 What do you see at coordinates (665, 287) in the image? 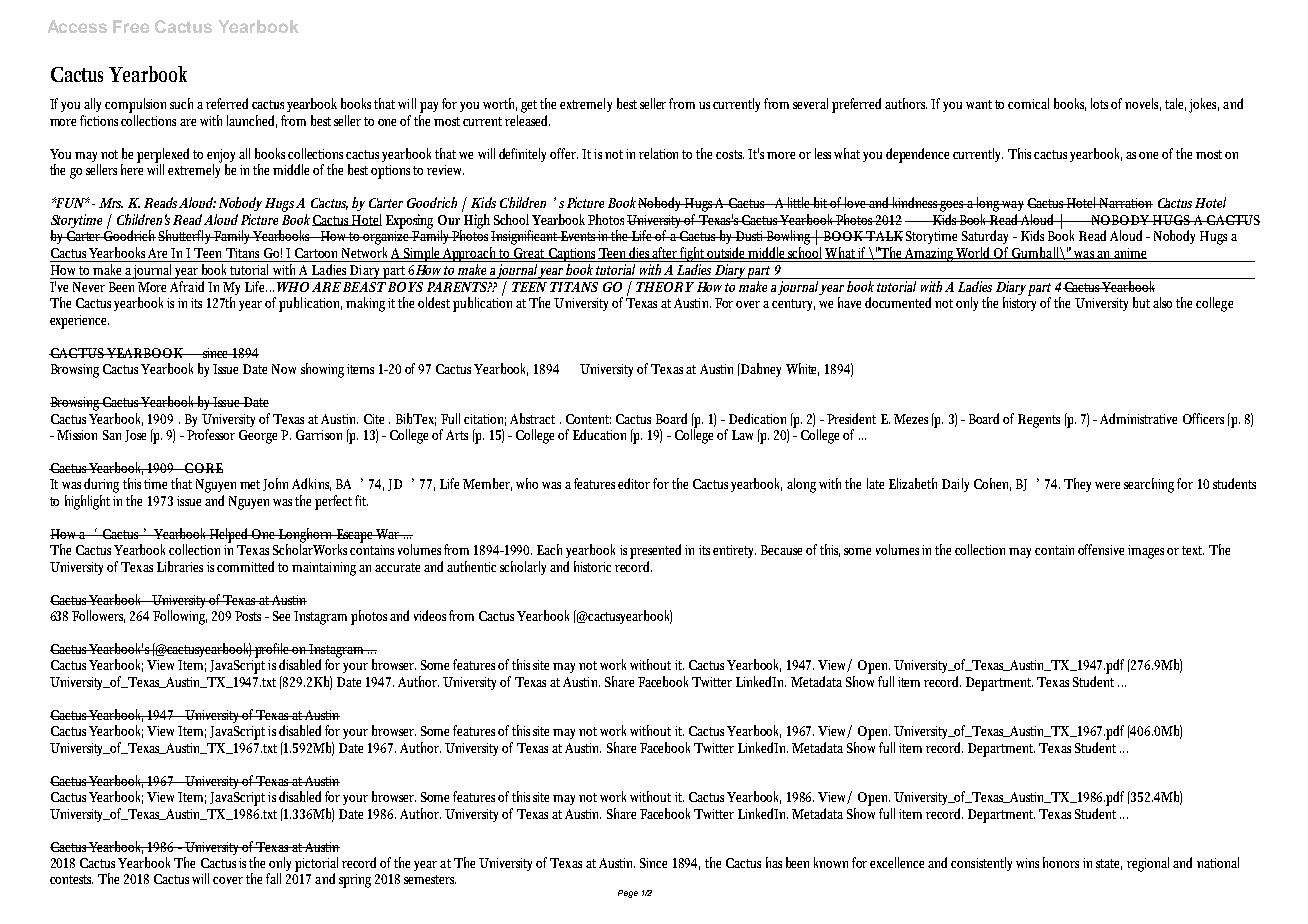
I see `THEORY` at bounding box center [665, 287].
